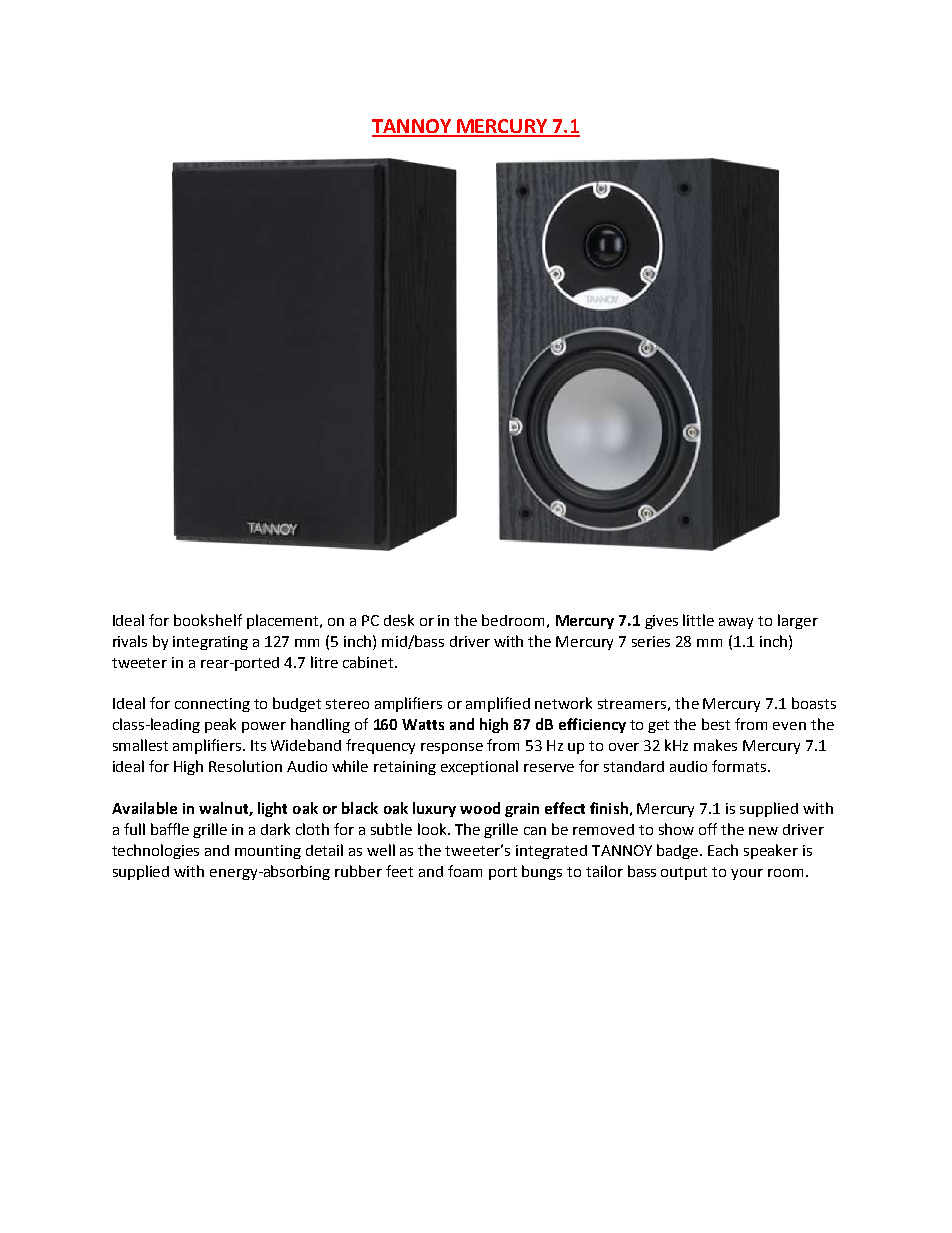 The width and height of the page is (952, 1233). Describe the element at coordinates (452, 748) in the page. I see `response` at that location.
